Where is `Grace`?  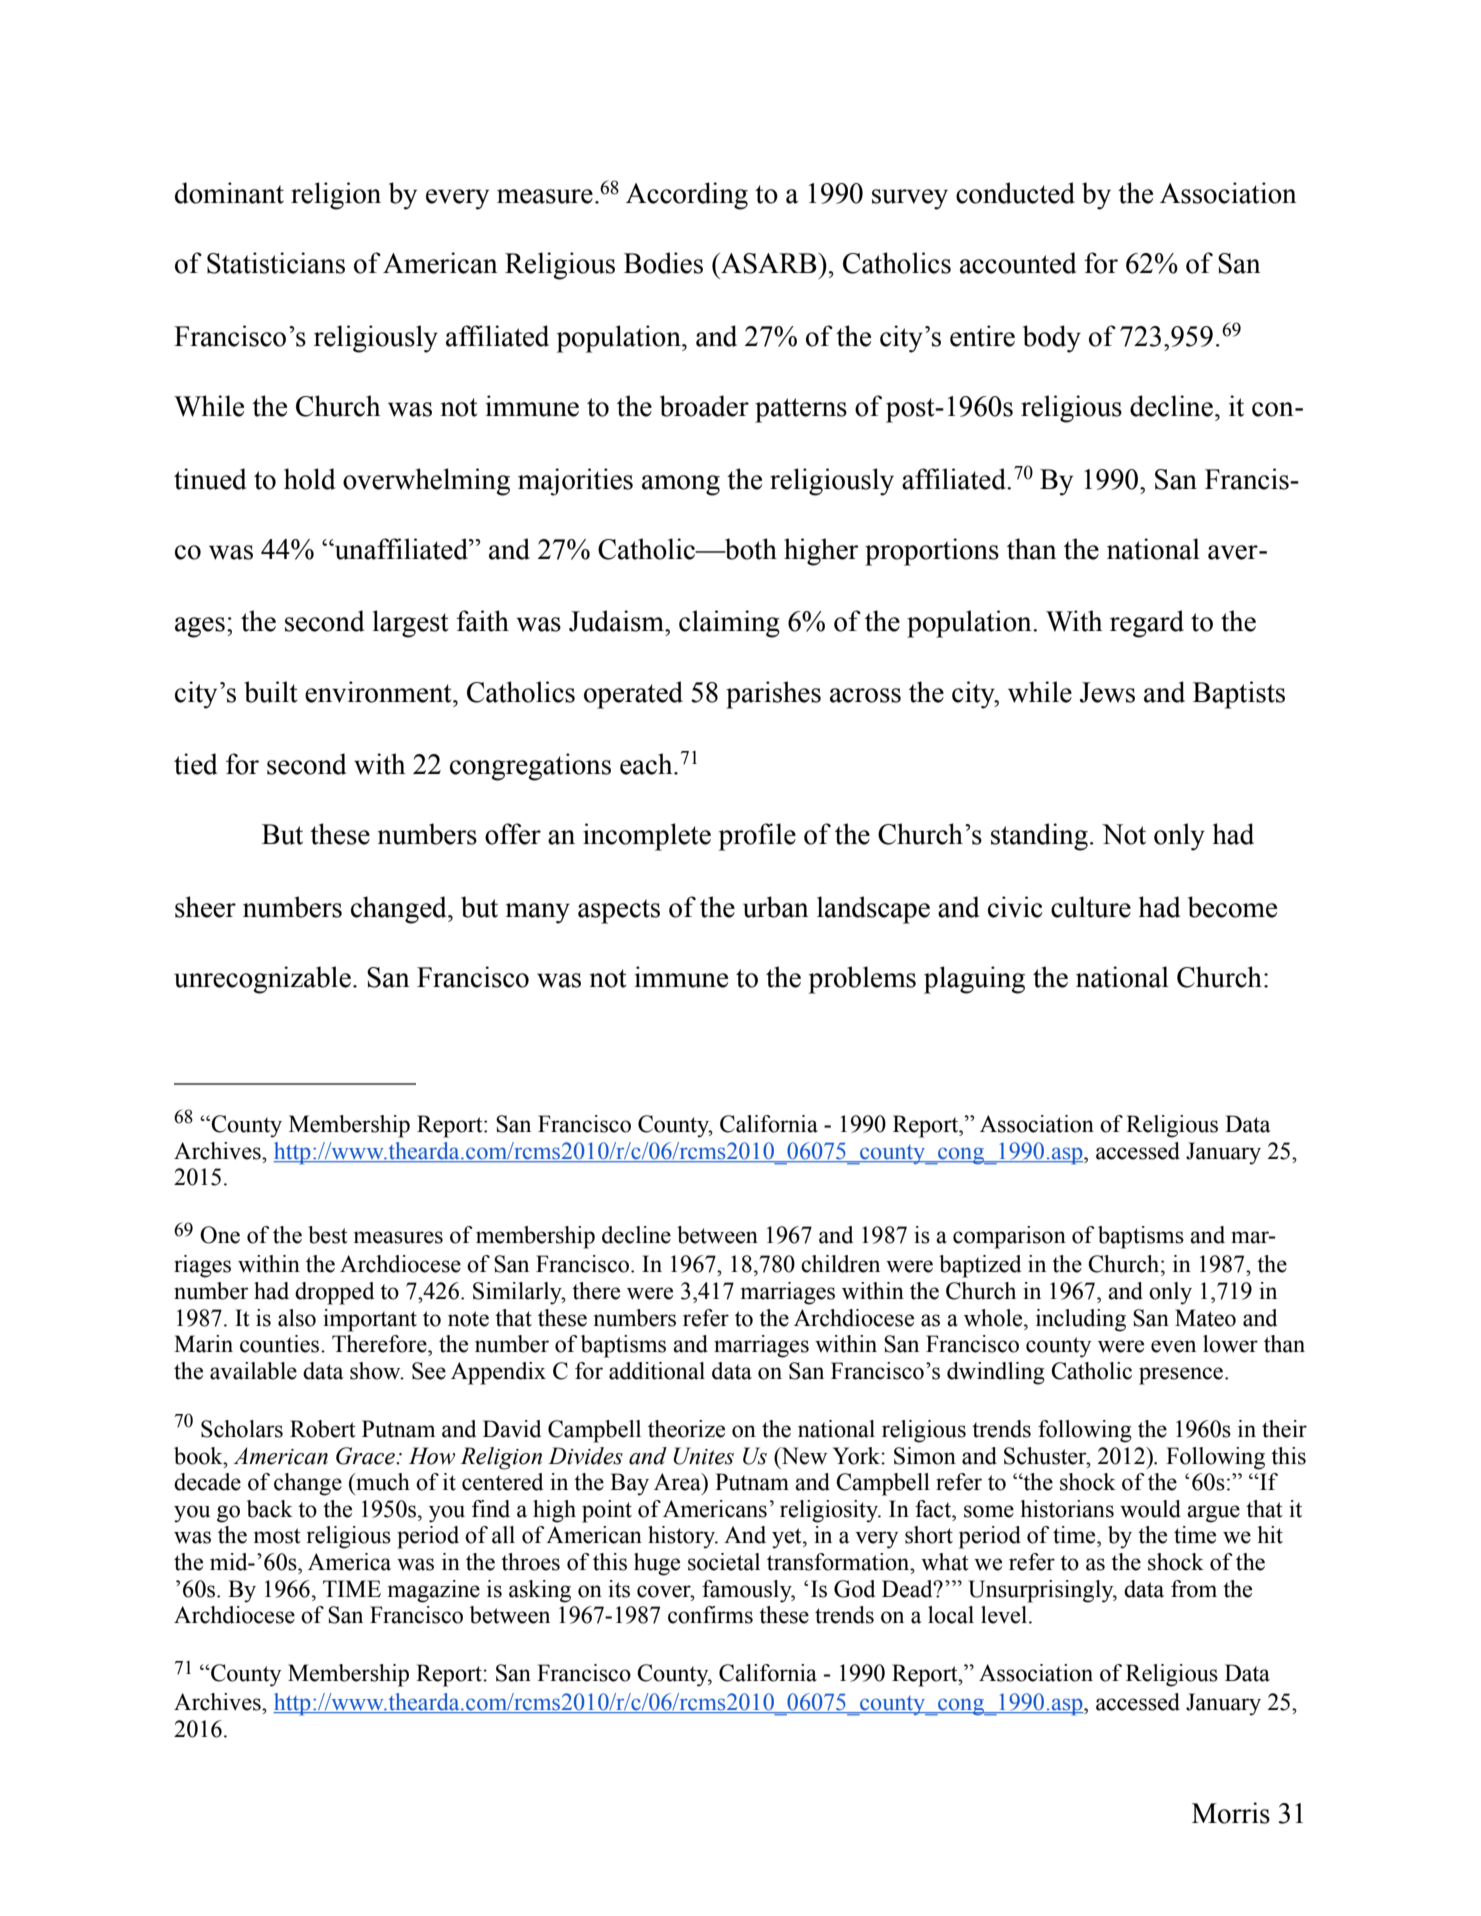 Grace is located at coordinates (366, 1456).
